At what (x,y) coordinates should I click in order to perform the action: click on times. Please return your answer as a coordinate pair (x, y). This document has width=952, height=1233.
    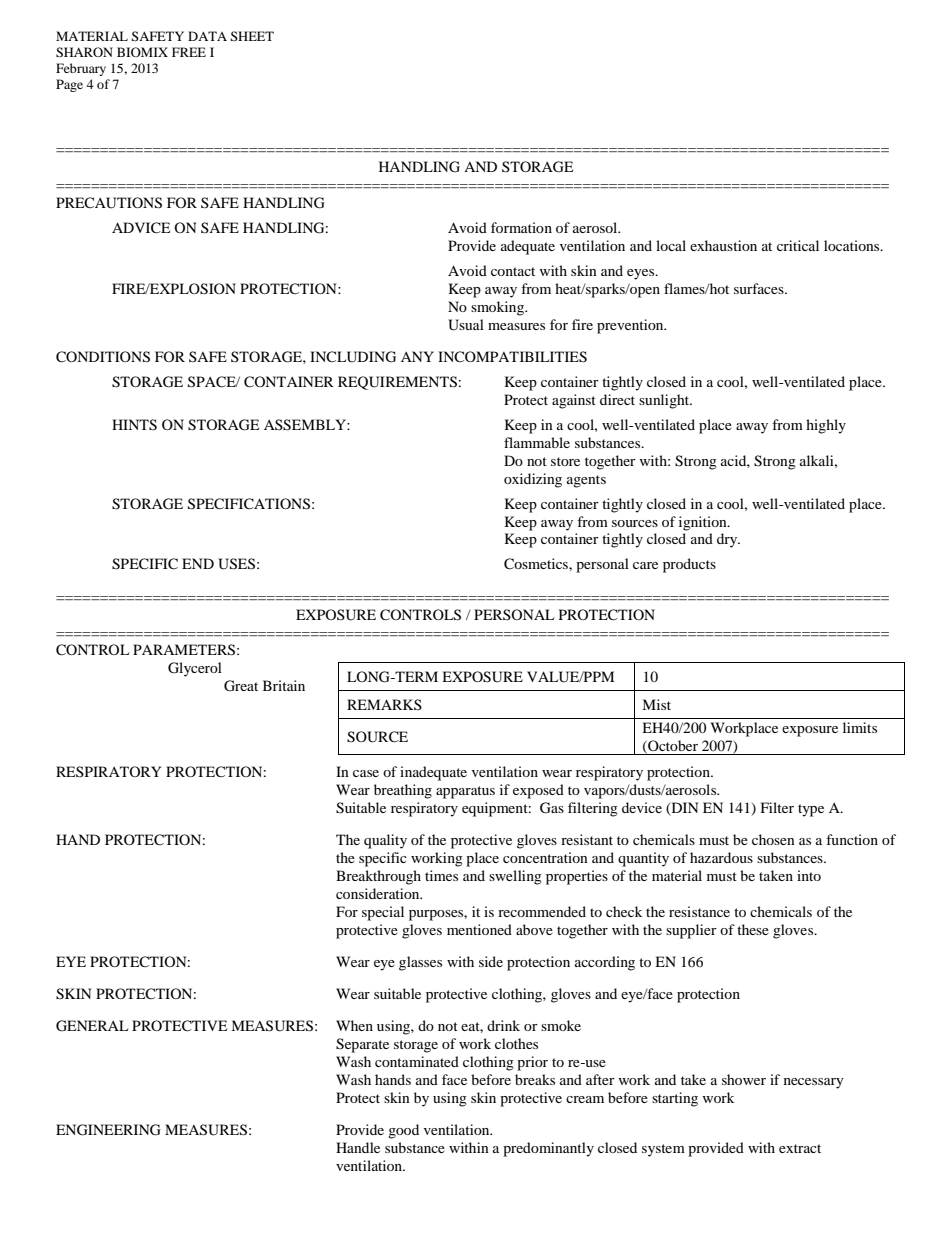
    Looking at the image, I should click on (441, 875).
